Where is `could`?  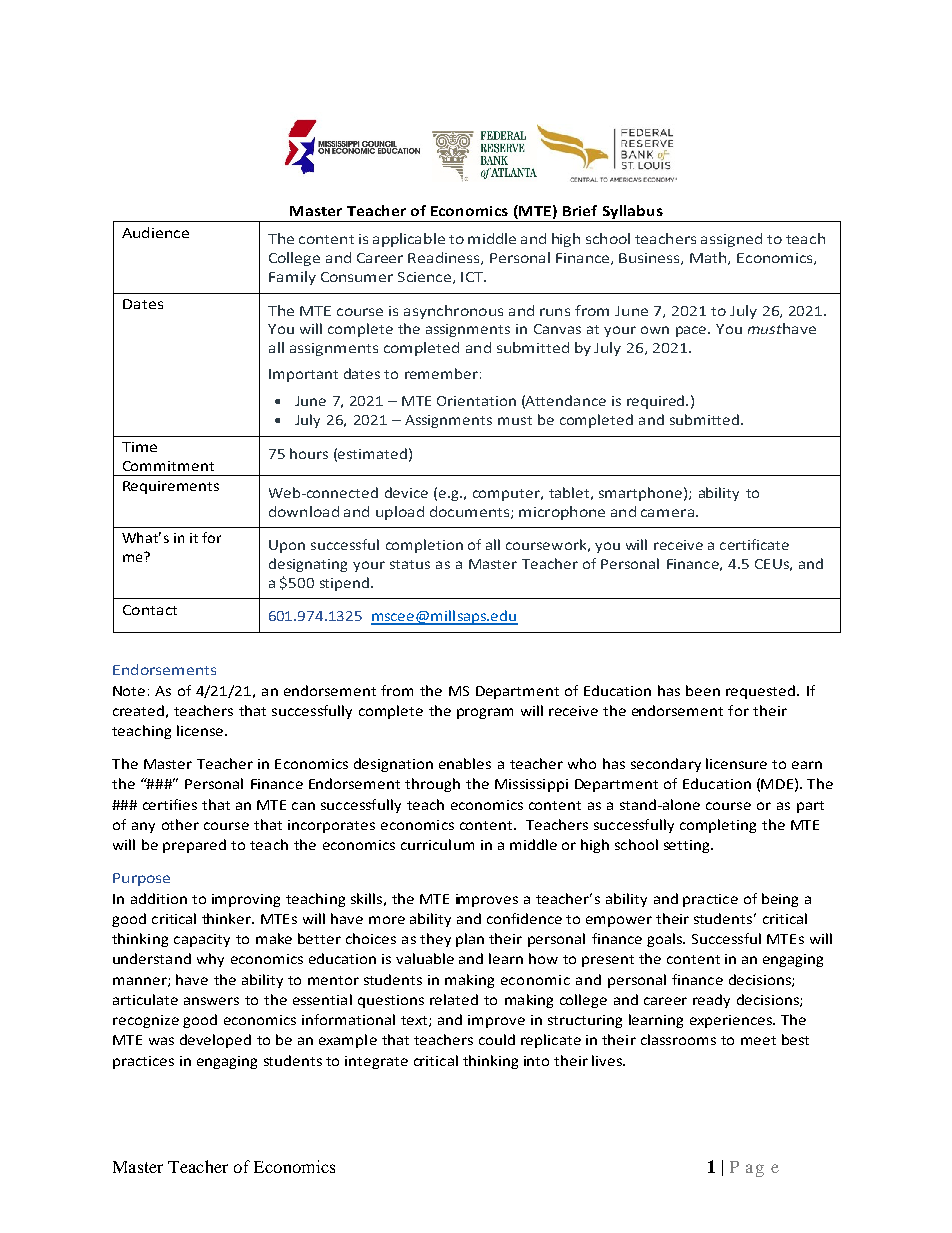 could is located at coordinates (497, 1039).
